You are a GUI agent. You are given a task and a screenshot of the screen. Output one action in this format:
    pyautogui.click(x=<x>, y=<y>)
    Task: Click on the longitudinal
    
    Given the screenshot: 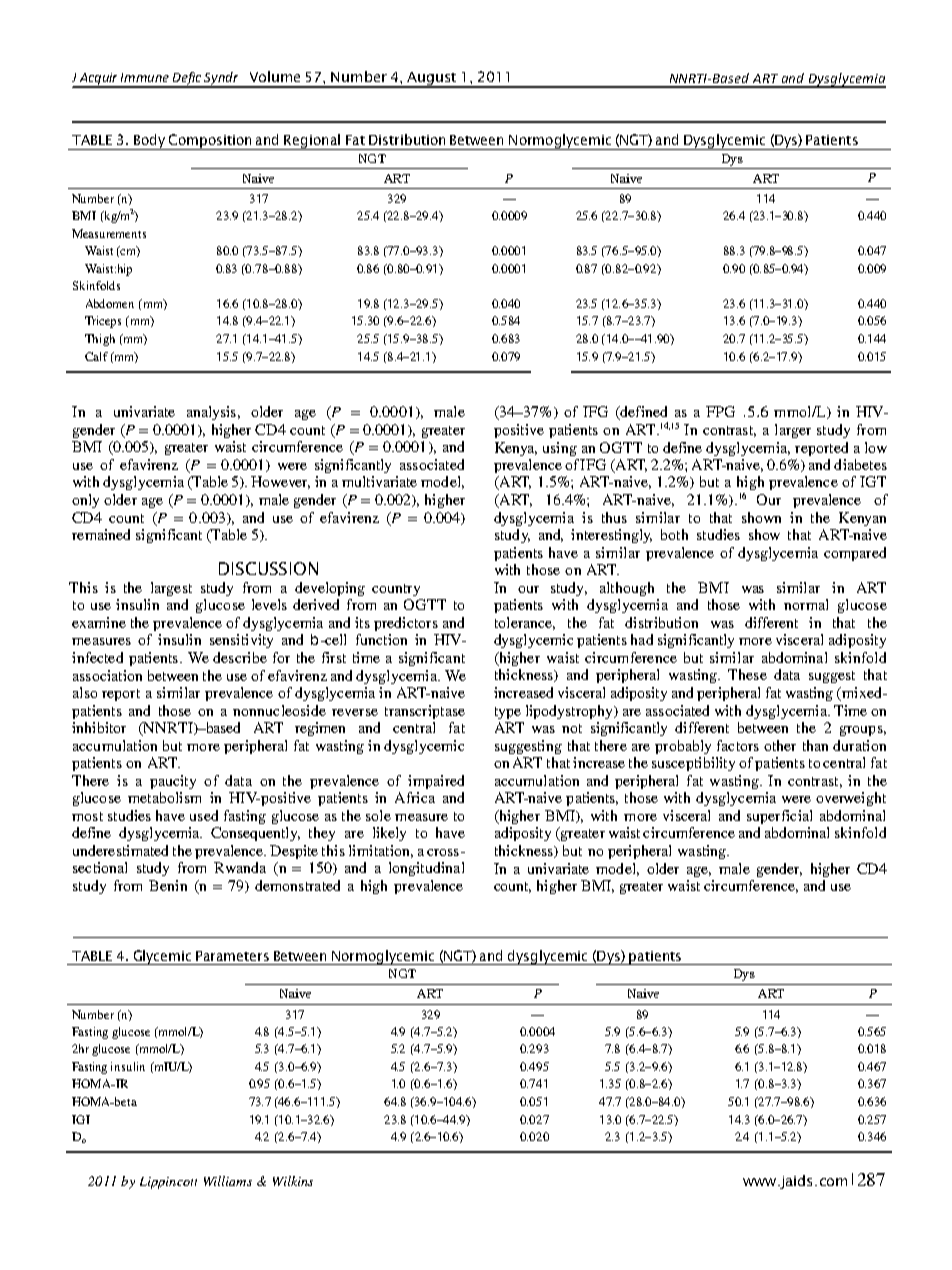 What is the action you would take?
    pyautogui.click(x=426, y=869)
